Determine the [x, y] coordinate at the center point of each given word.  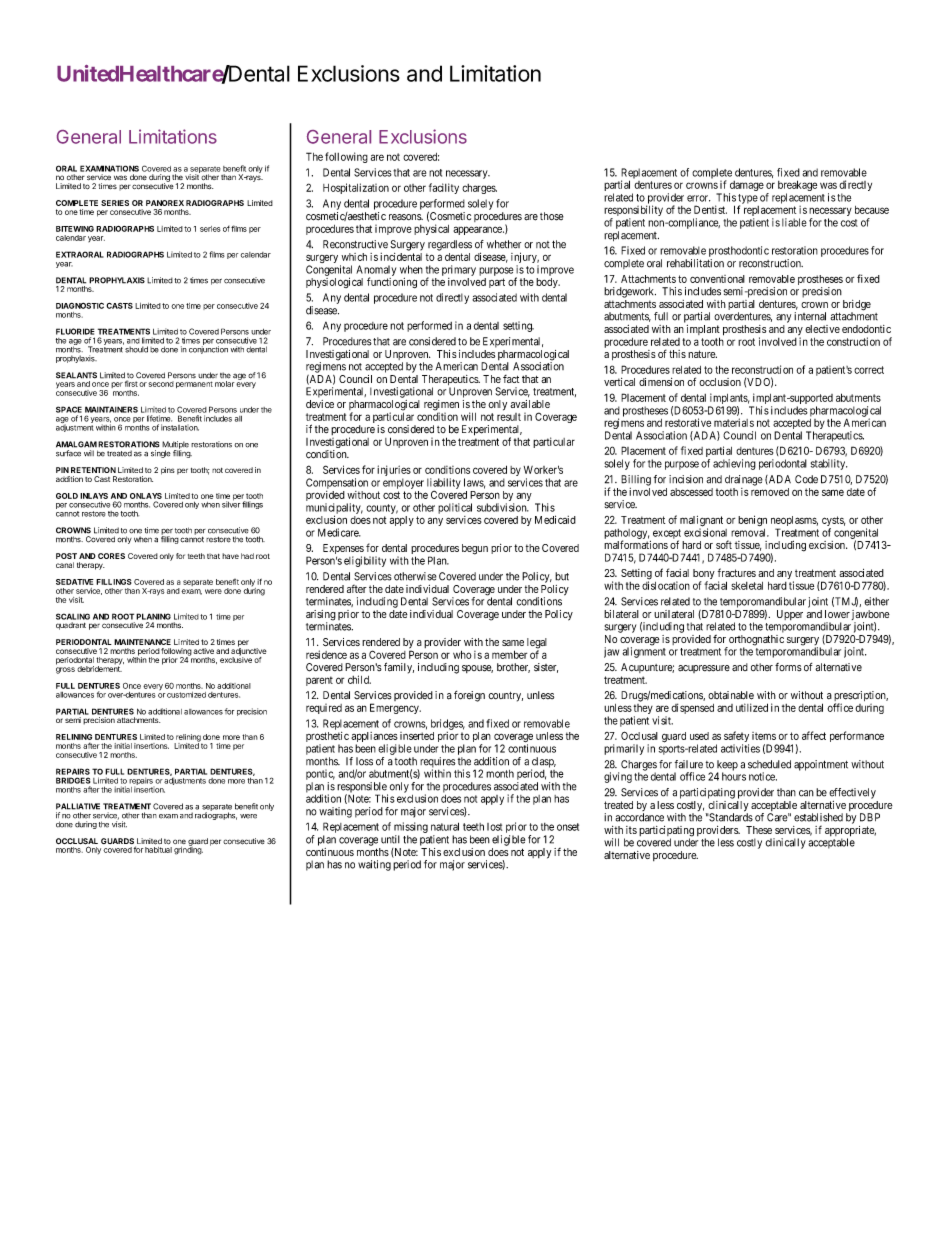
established [818, 817]
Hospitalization [356, 188]
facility [444, 188]
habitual [158, 850]
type [748, 200]
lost [494, 827]
